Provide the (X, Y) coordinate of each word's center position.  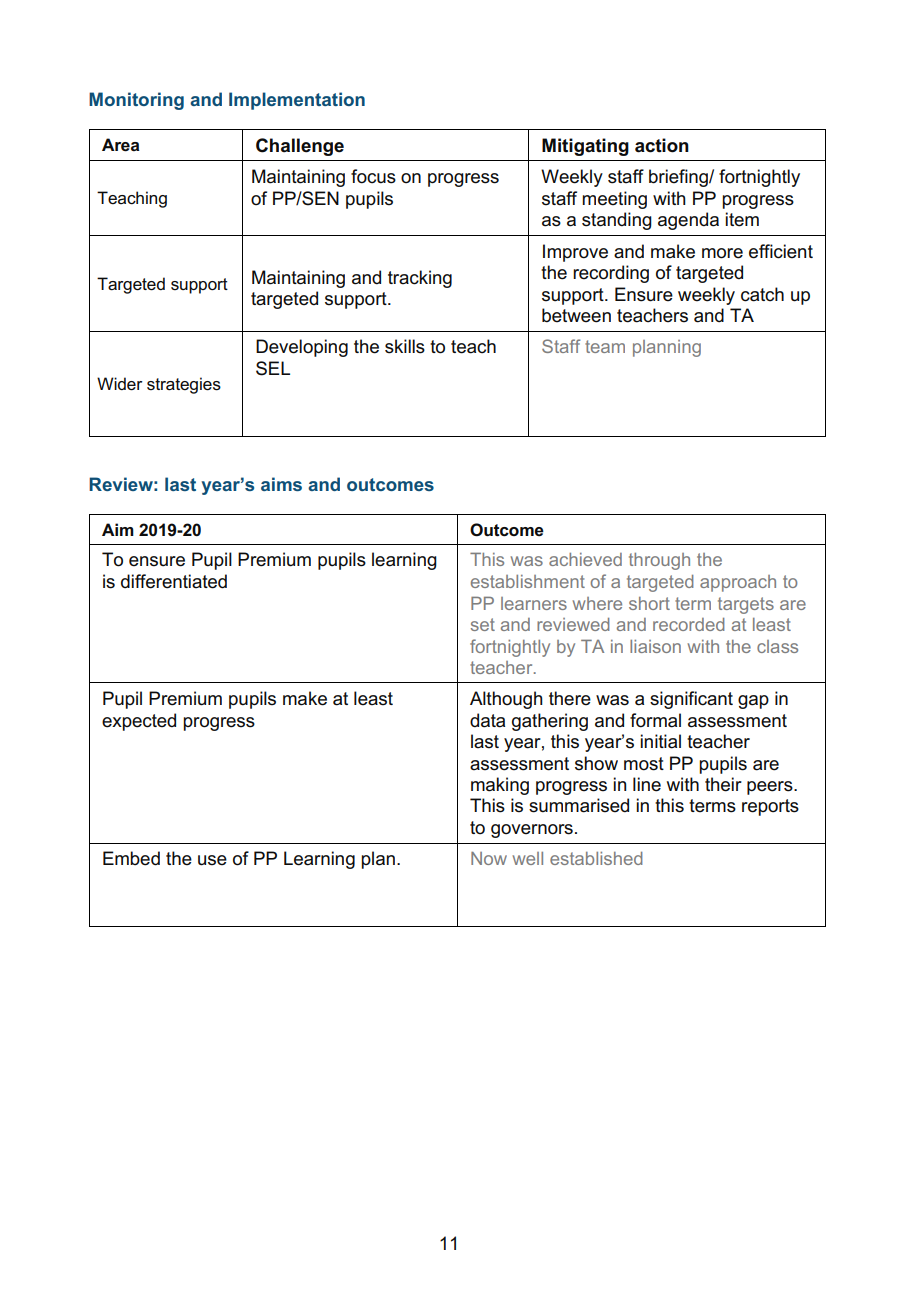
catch (762, 294)
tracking (420, 279)
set (483, 624)
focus (373, 176)
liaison (655, 646)
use (212, 860)
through (659, 561)
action (662, 145)
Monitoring (136, 101)
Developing (302, 348)
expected (139, 722)
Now (489, 858)
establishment (528, 581)
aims (281, 484)
